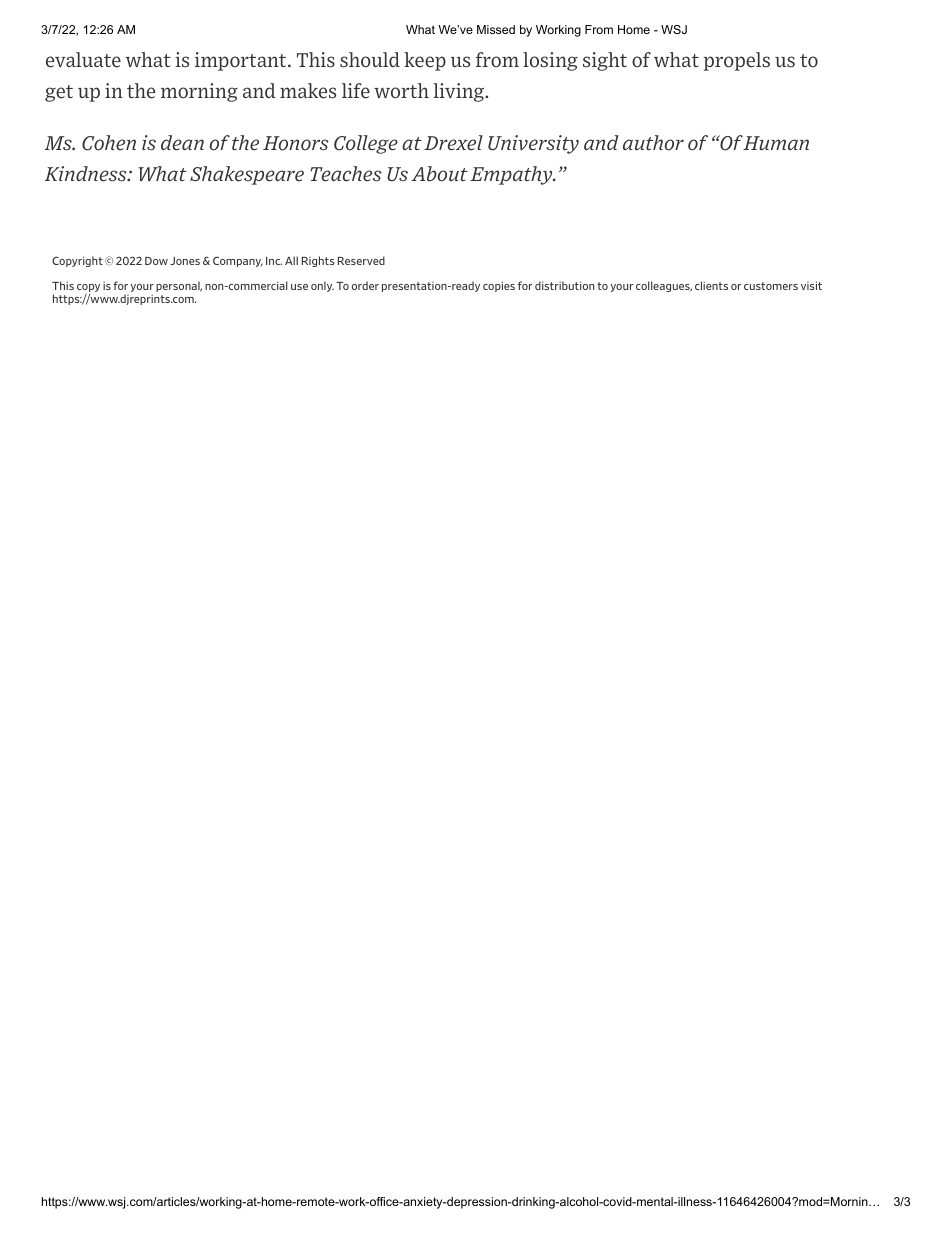 This document has height=1233, width=952. What do you see at coordinates (440, 174) in the document?
I see `About` at bounding box center [440, 174].
